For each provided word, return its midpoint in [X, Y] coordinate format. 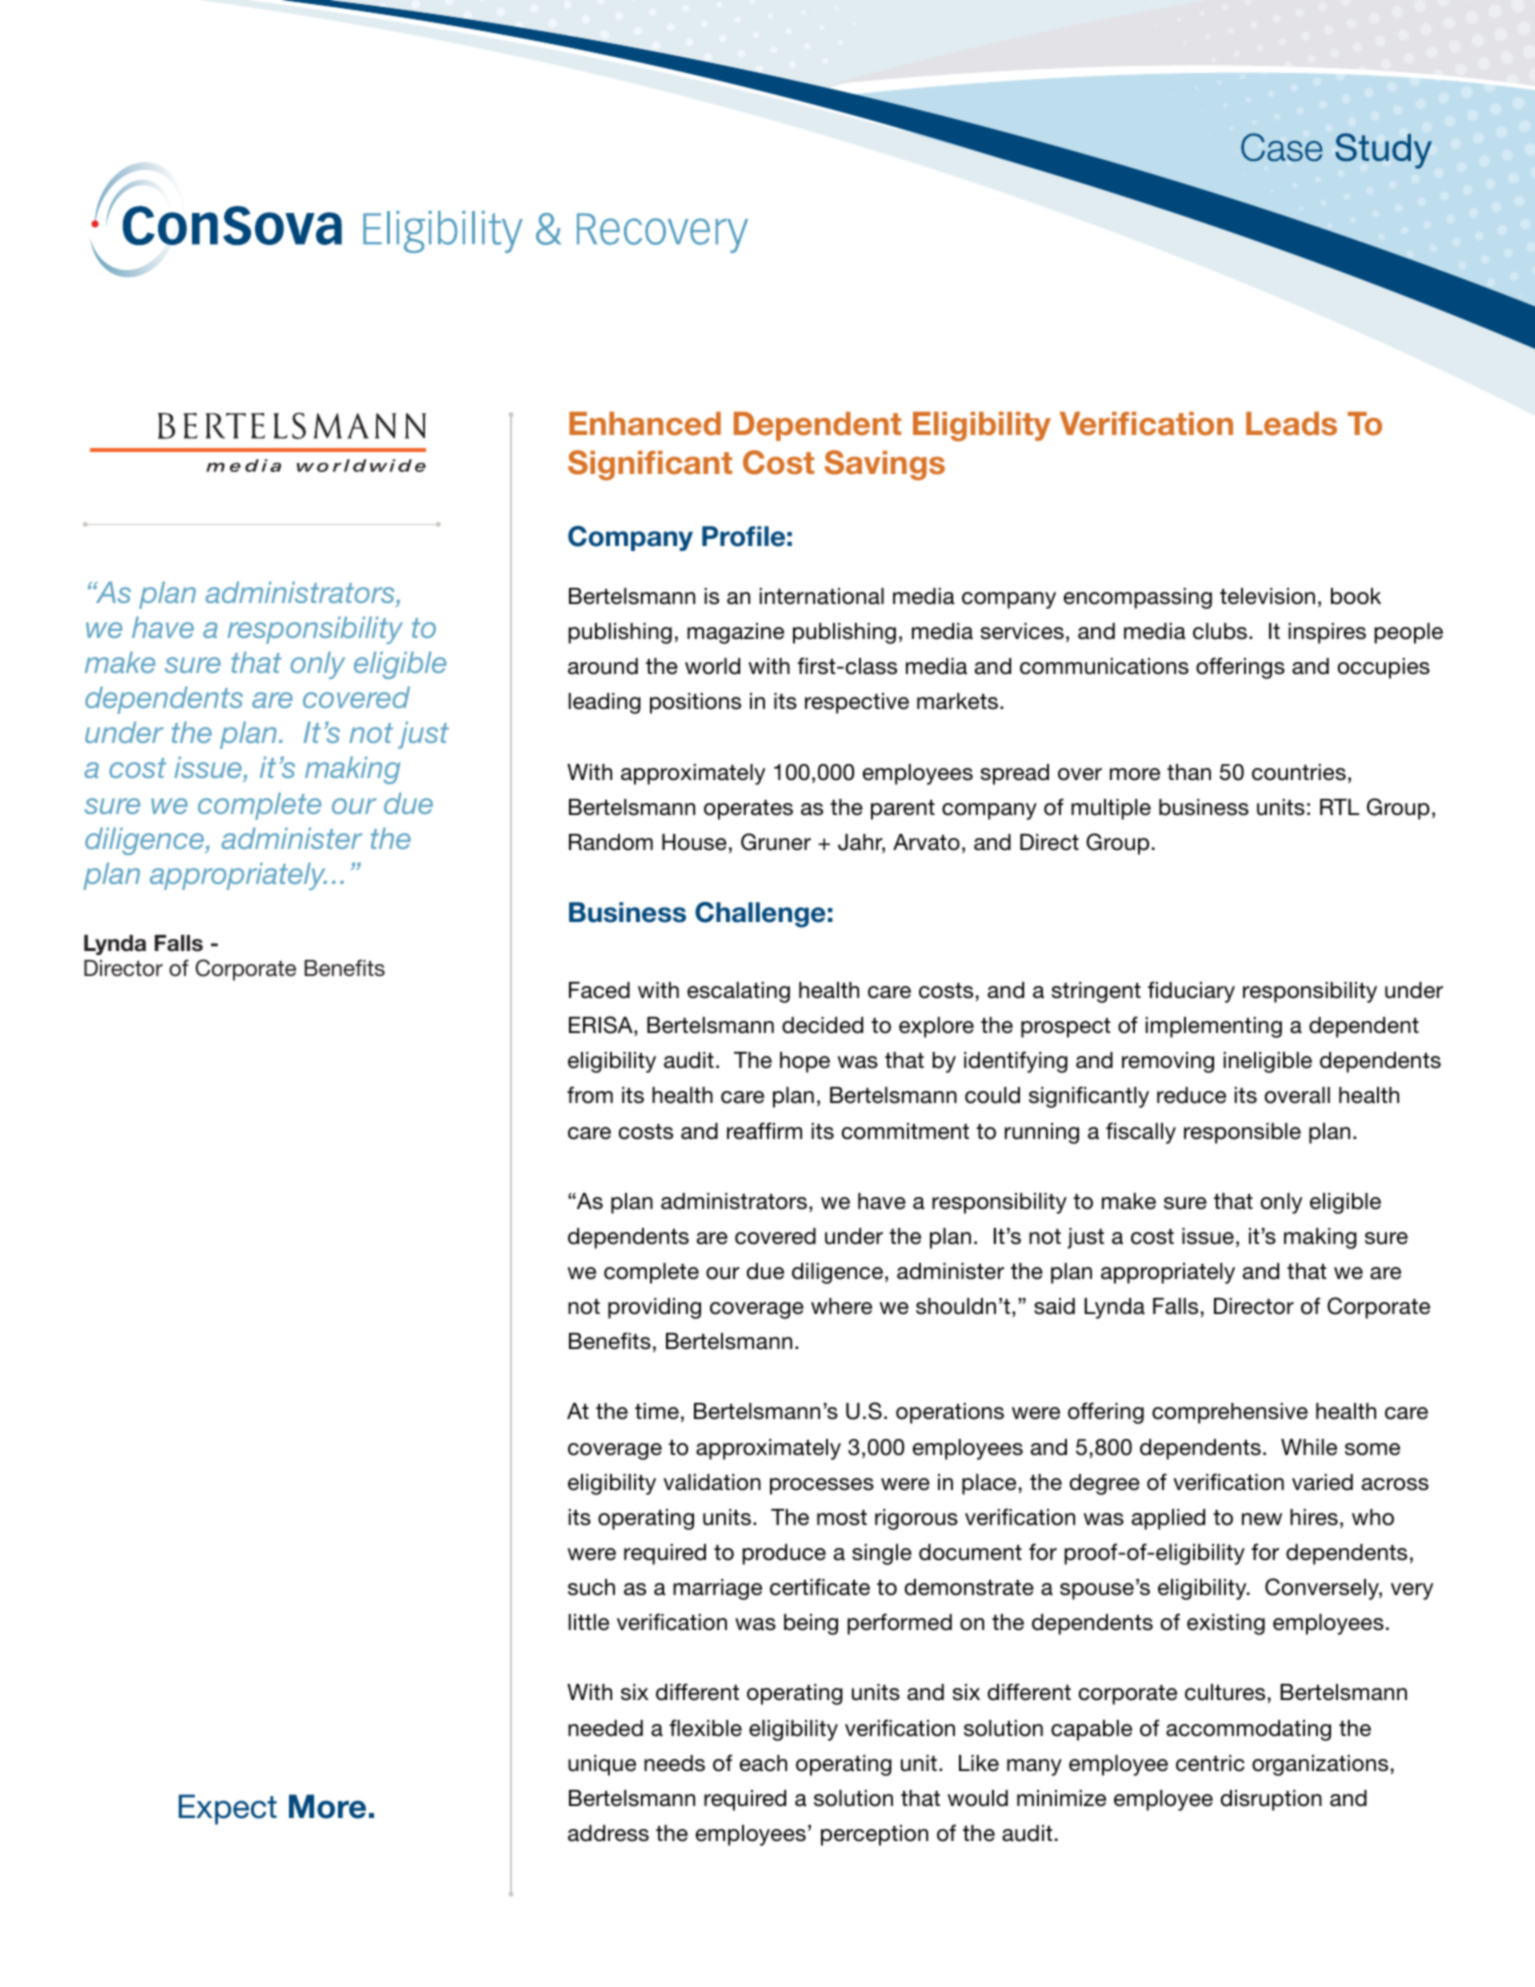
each [763, 1763]
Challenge [760, 915]
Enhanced [645, 424]
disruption [1271, 1800]
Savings [884, 465]
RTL [1339, 807]
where [841, 1306]
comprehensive [1230, 1413]
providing [654, 1308]
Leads [1291, 424]
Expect [228, 1809]
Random [611, 842]
